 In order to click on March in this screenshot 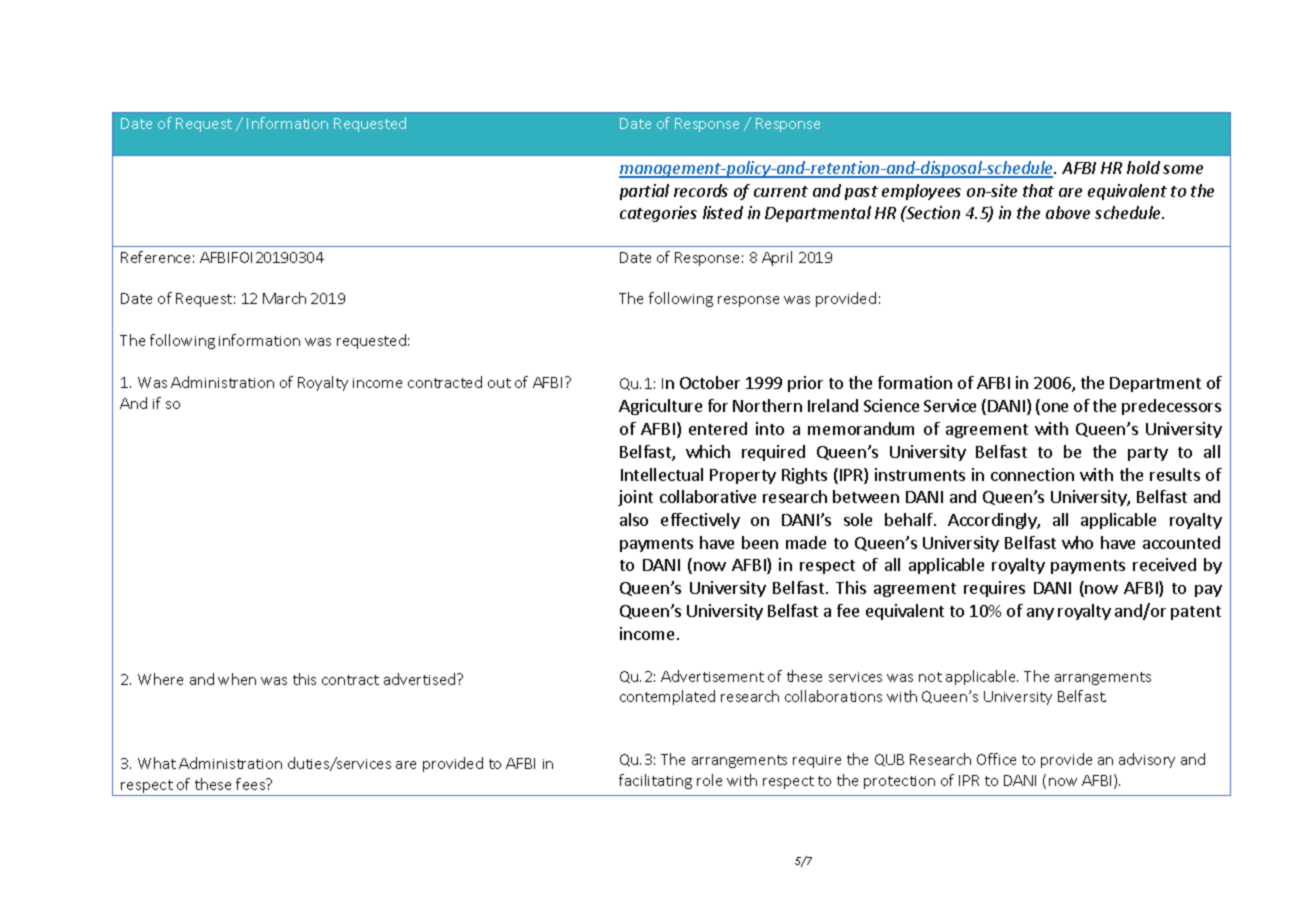, I will do `click(284, 298)`.
